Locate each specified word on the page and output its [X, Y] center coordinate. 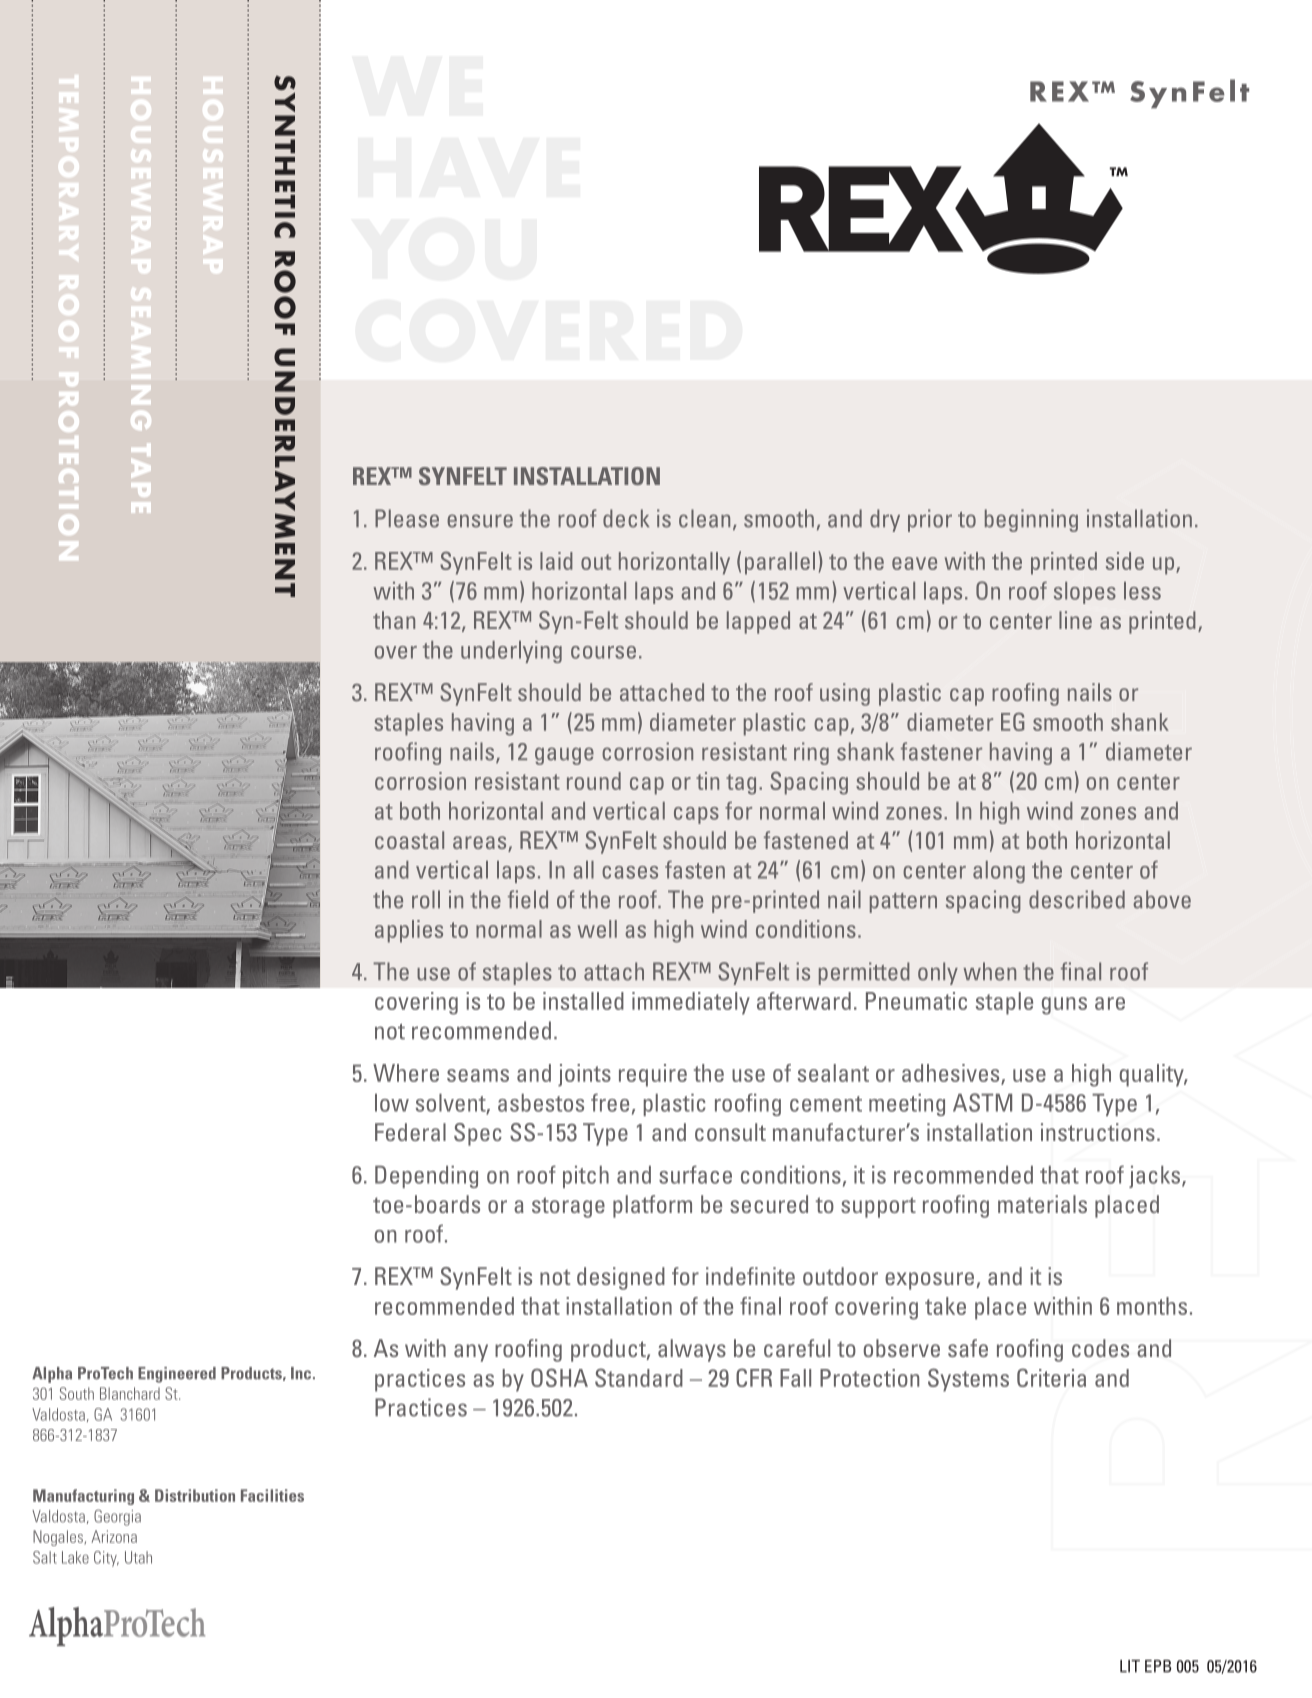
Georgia [117, 1517]
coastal [409, 840]
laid [556, 561]
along [999, 872]
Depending [426, 1177]
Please [407, 518]
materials [1042, 1204]
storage [568, 1207]
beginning [1031, 520]
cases [630, 872]
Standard [639, 1377]
